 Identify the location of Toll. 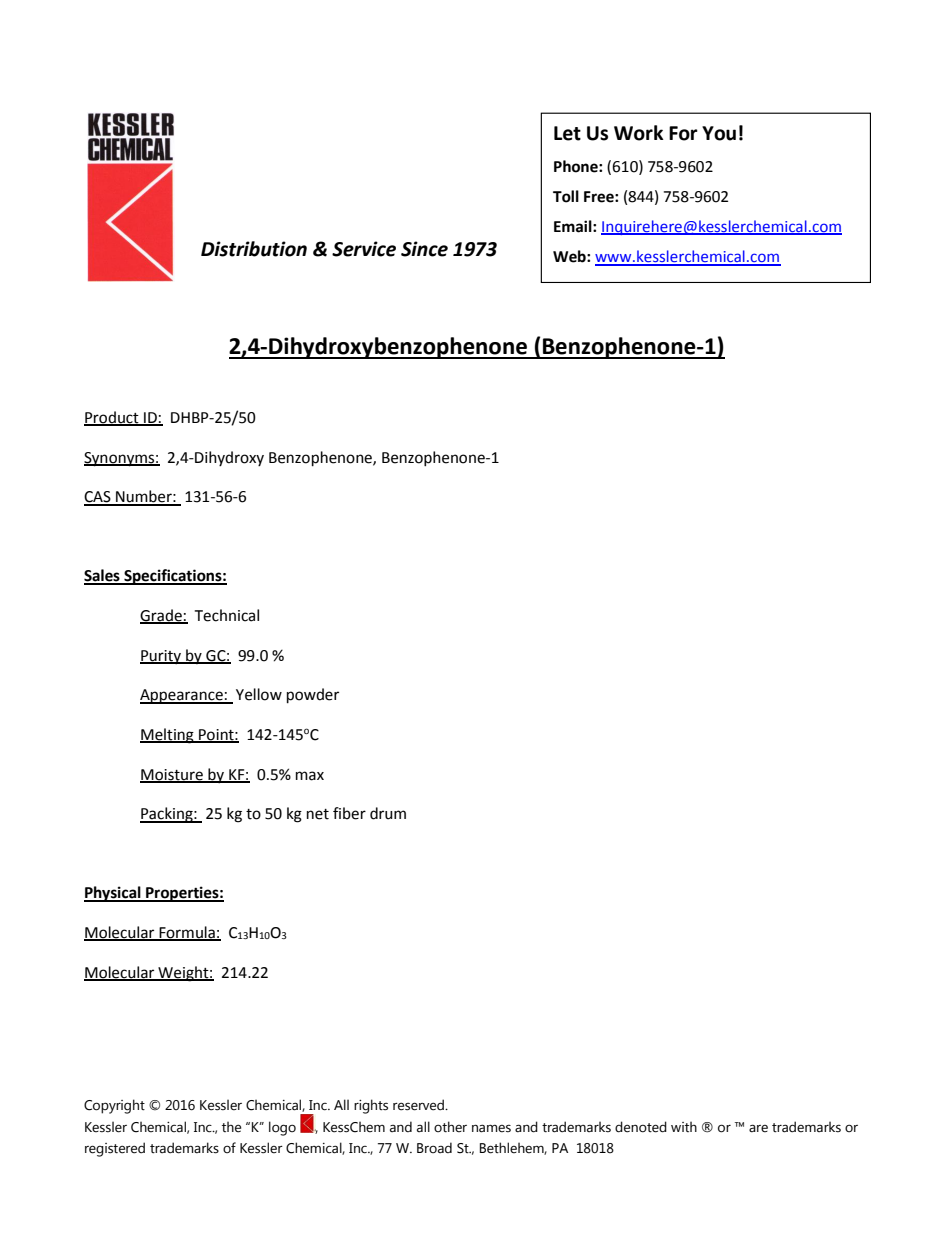
(566, 196).
